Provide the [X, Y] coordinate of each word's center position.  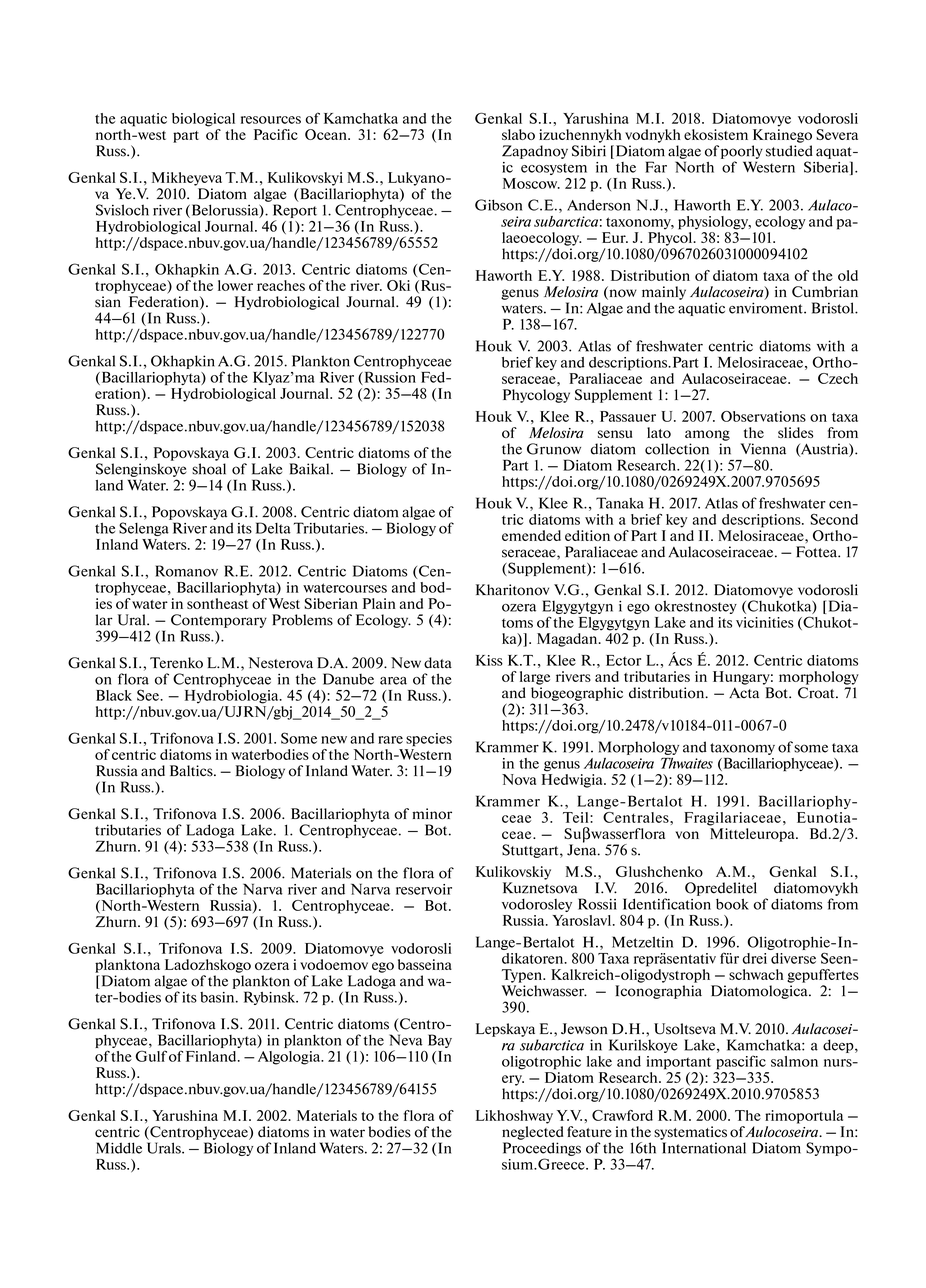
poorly [742, 152]
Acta [744, 693]
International [704, 1148]
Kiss [489, 660]
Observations [763, 416]
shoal [209, 469]
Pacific [276, 134]
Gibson [498, 205]
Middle [119, 1148]
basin [218, 997]
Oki [398, 285]
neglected [533, 1133]
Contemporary [219, 621]
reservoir [424, 889]
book [732, 904]
